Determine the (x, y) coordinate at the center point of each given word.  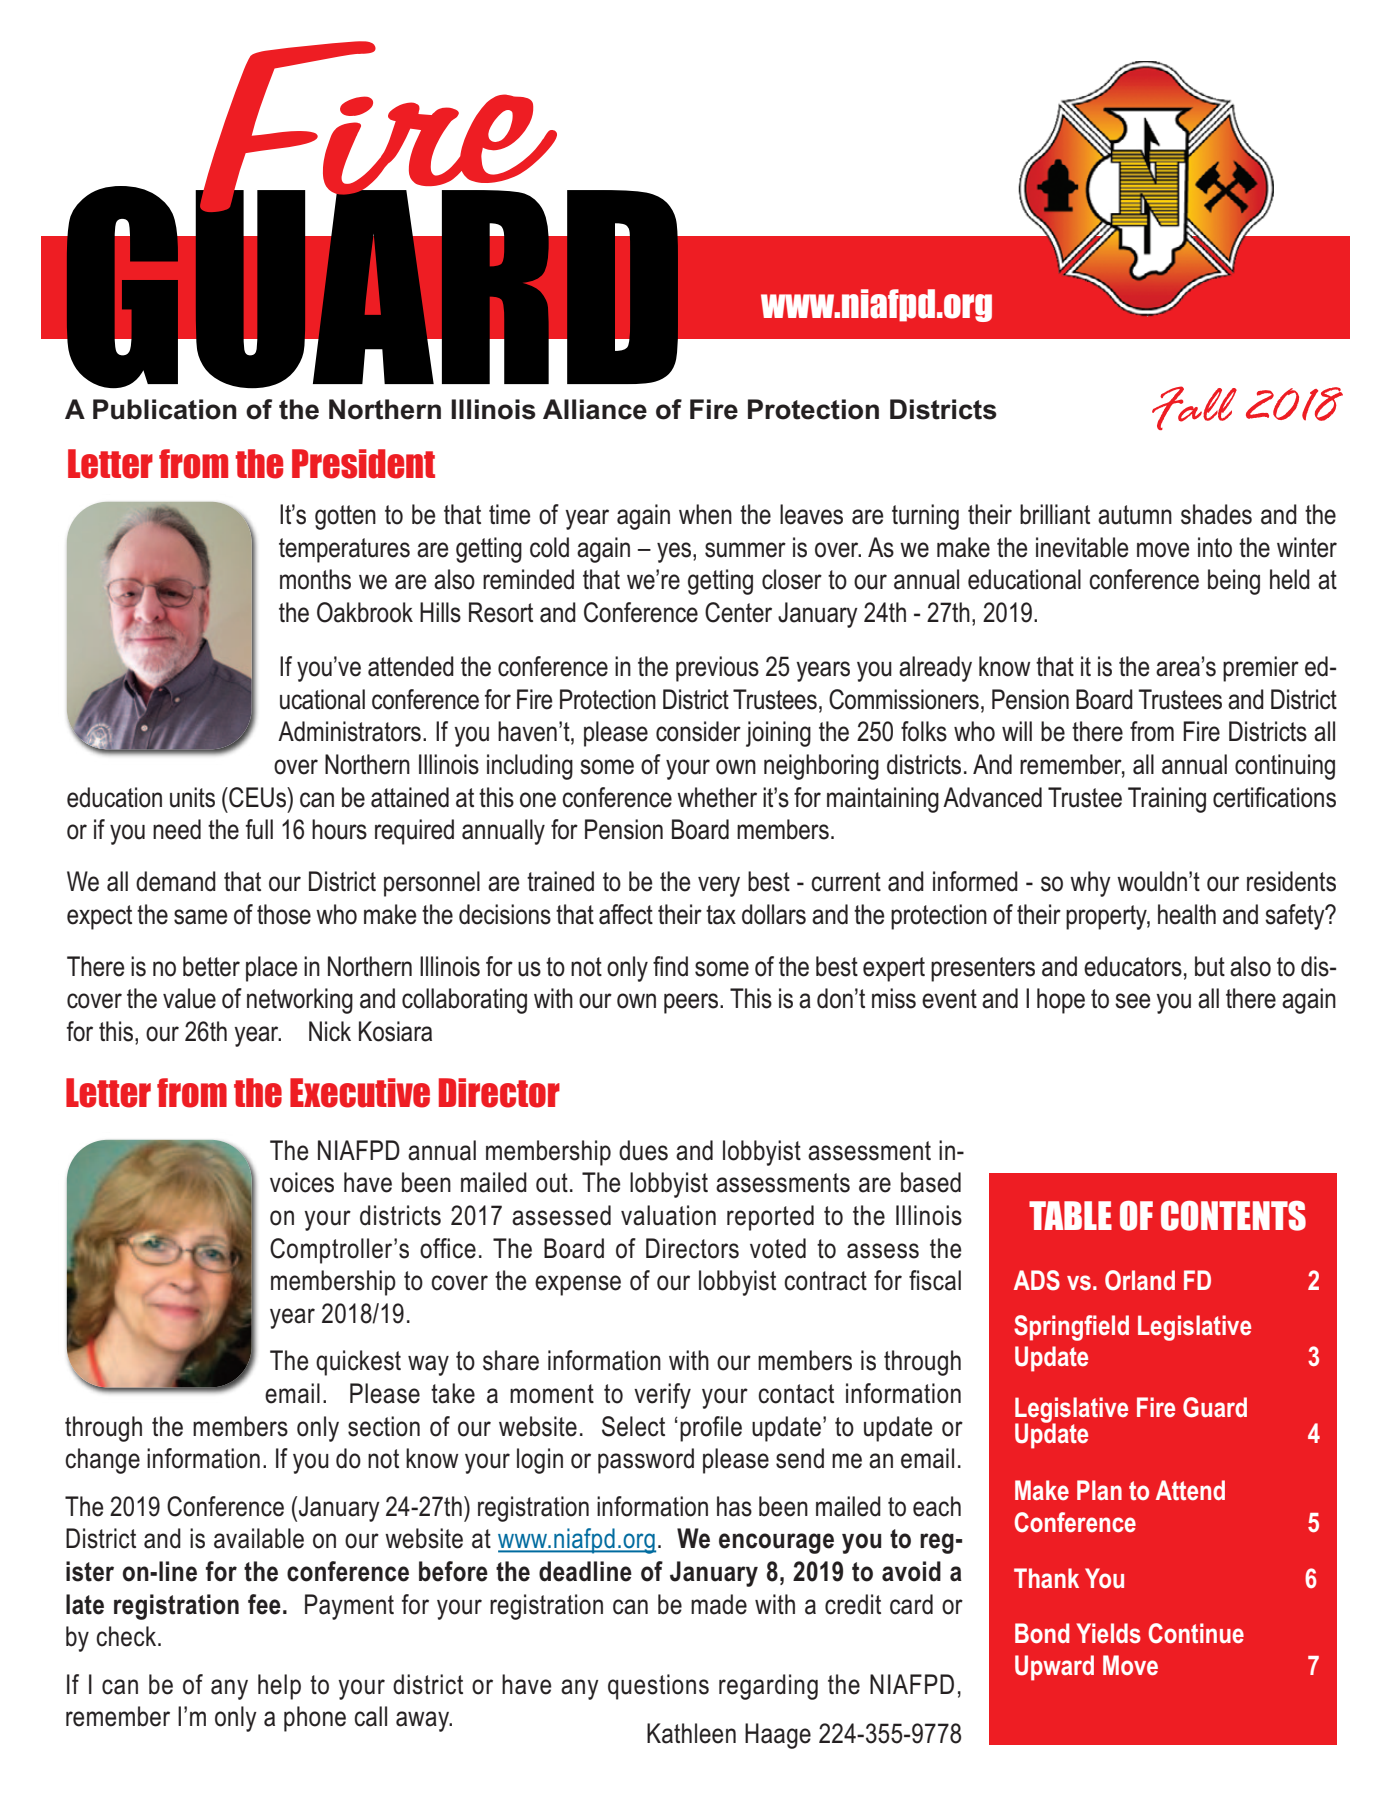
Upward (1054, 1668)
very (719, 886)
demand (176, 881)
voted (778, 1248)
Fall (1194, 408)
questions (658, 1687)
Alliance (595, 409)
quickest (358, 1363)
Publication (165, 409)
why (1090, 884)
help (279, 1687)
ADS (1037, 1280)
